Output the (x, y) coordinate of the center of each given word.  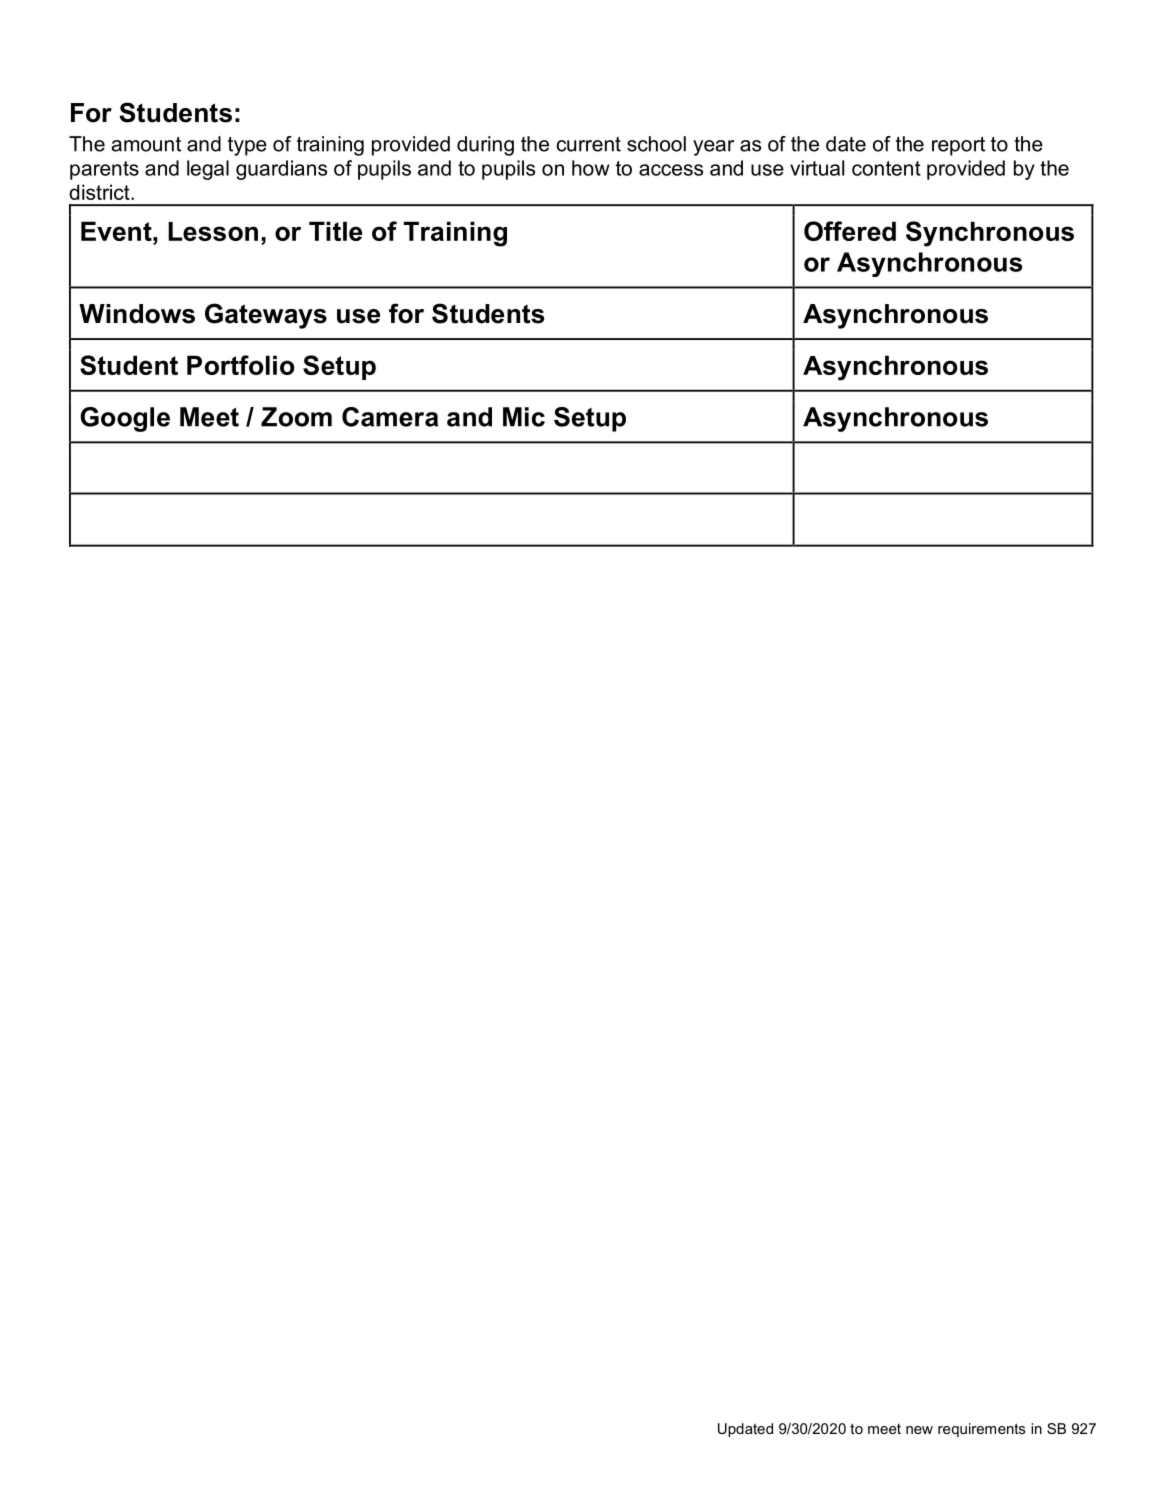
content (886, 168)
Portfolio (241, 365)
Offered (850, 231)
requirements (981, 1430)
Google (125, 419)
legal (208, 170)
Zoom (296, 417)
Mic (524, 417)
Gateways (266, 316)
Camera (390, 417)
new (919, 1430)
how (591, 168)
